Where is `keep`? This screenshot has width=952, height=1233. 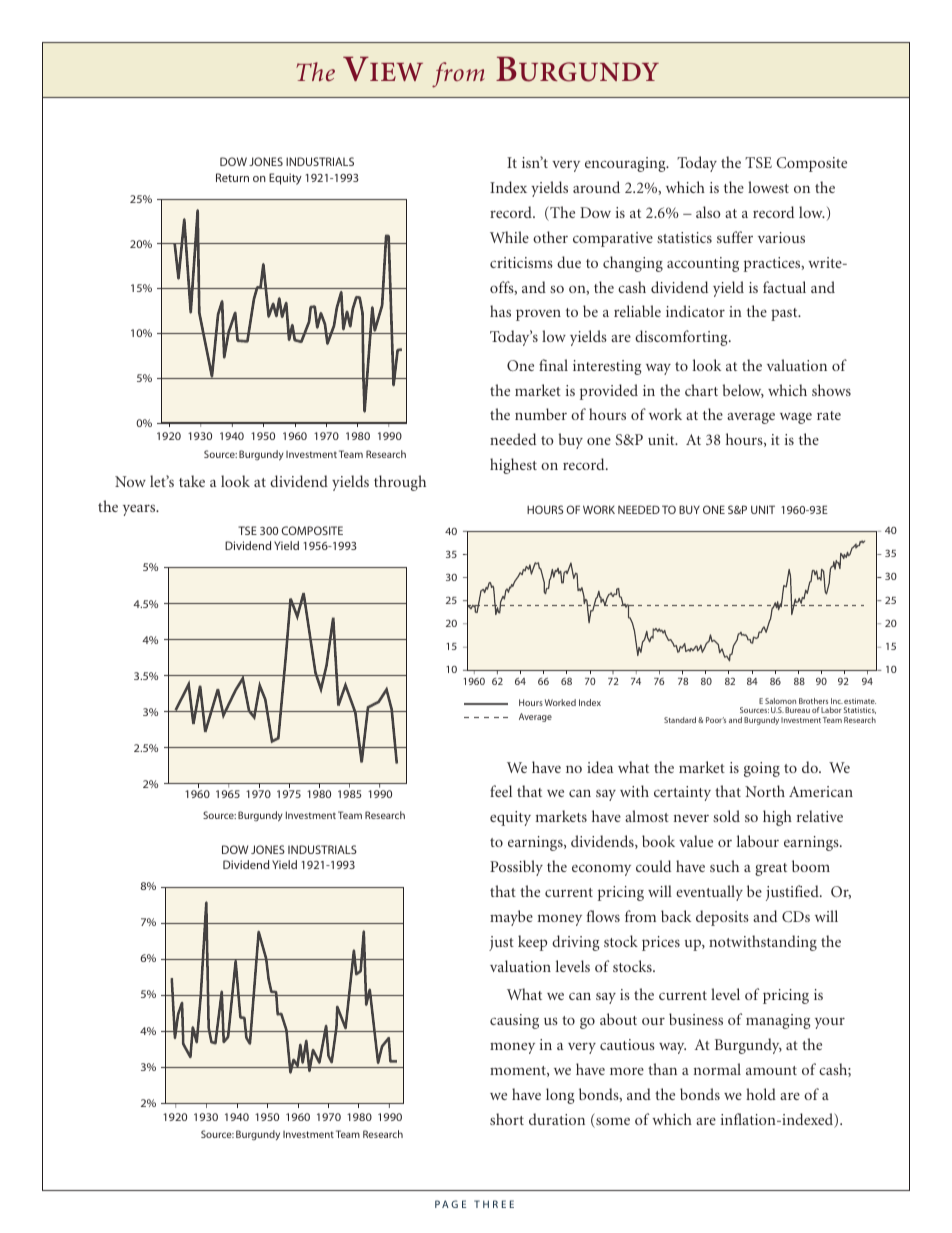 keep is located at coordinates (532, 943).
